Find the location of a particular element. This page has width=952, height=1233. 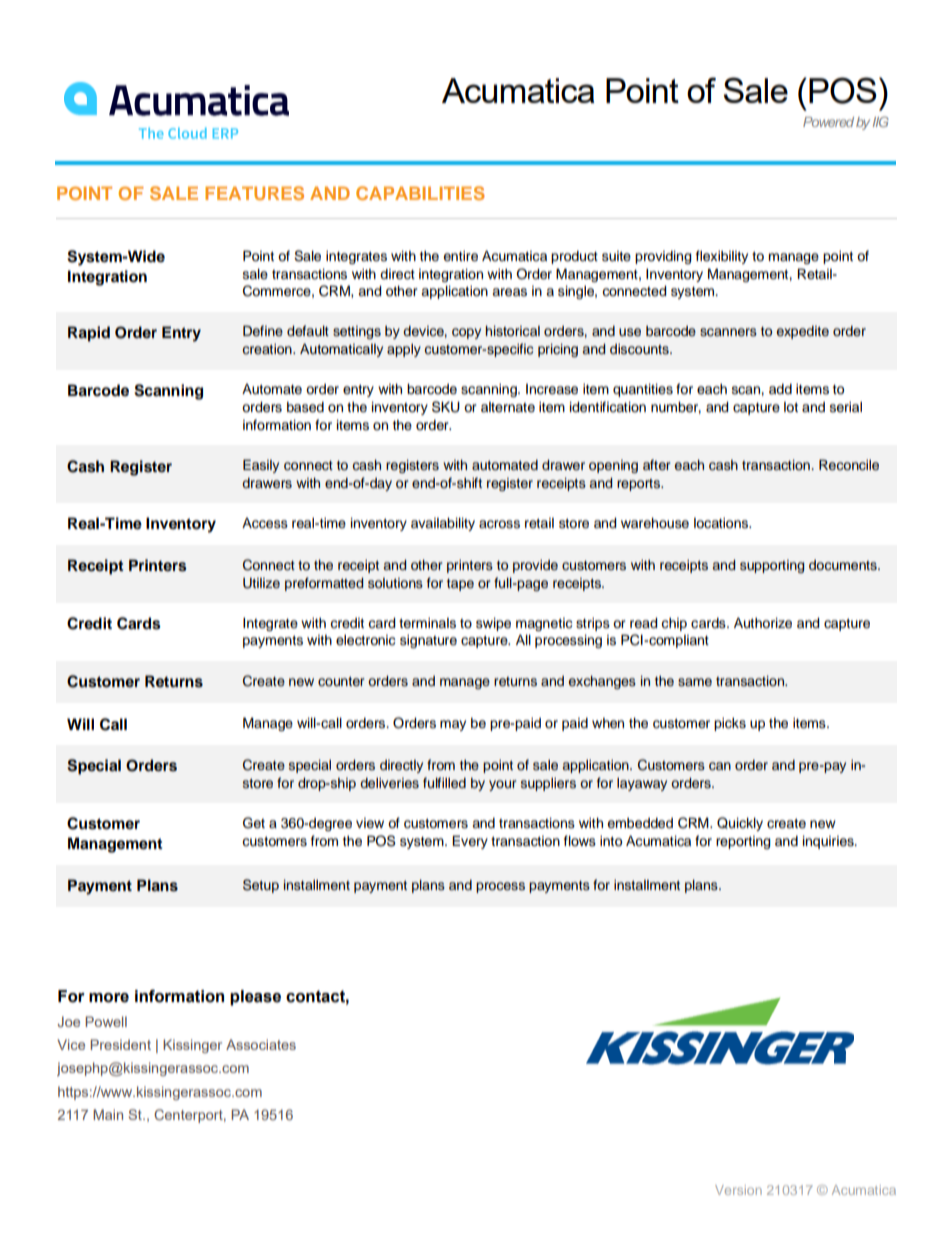

locations is located at coordinates (722, 523).
